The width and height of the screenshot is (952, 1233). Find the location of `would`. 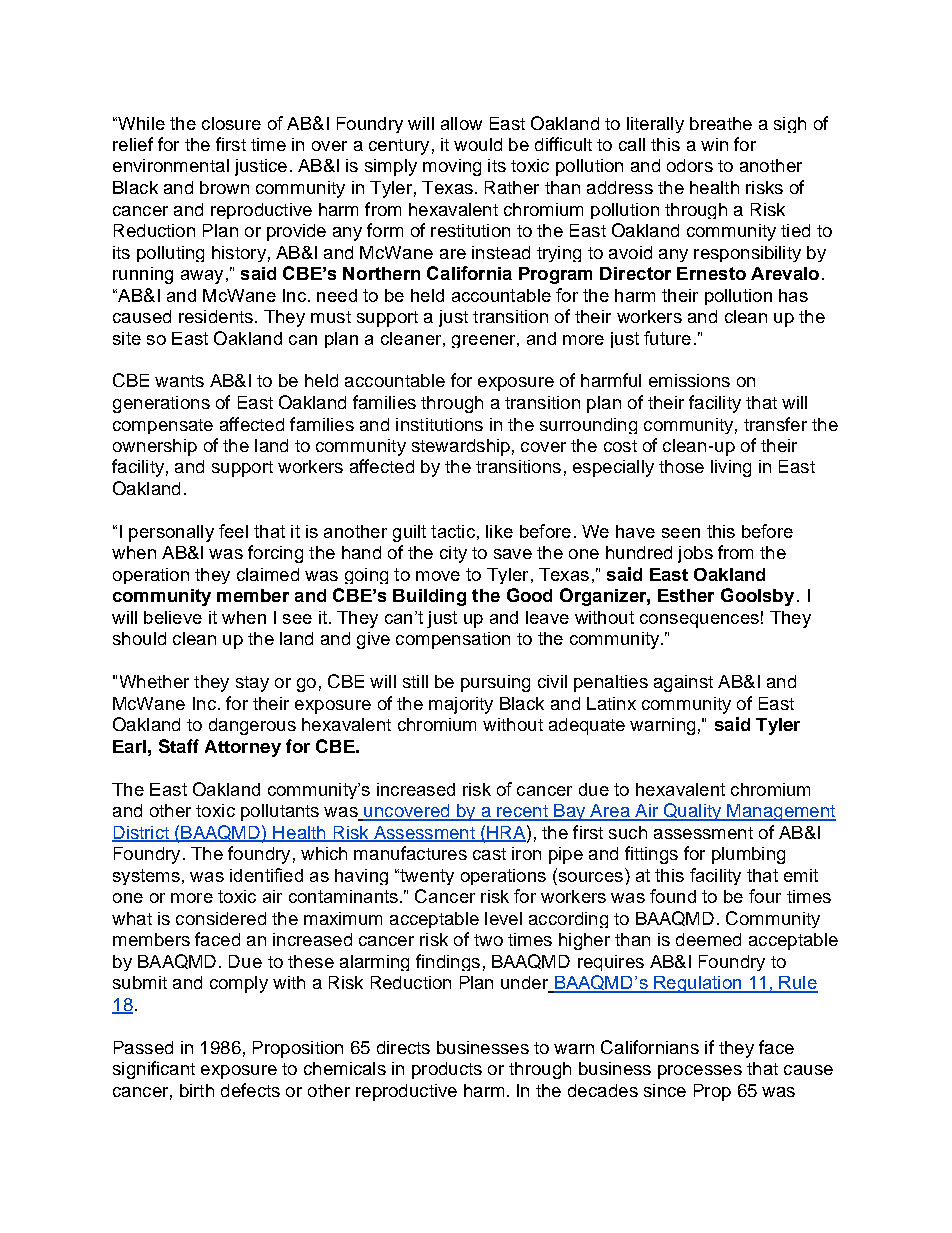

would is located at coordinates (478, 144).
